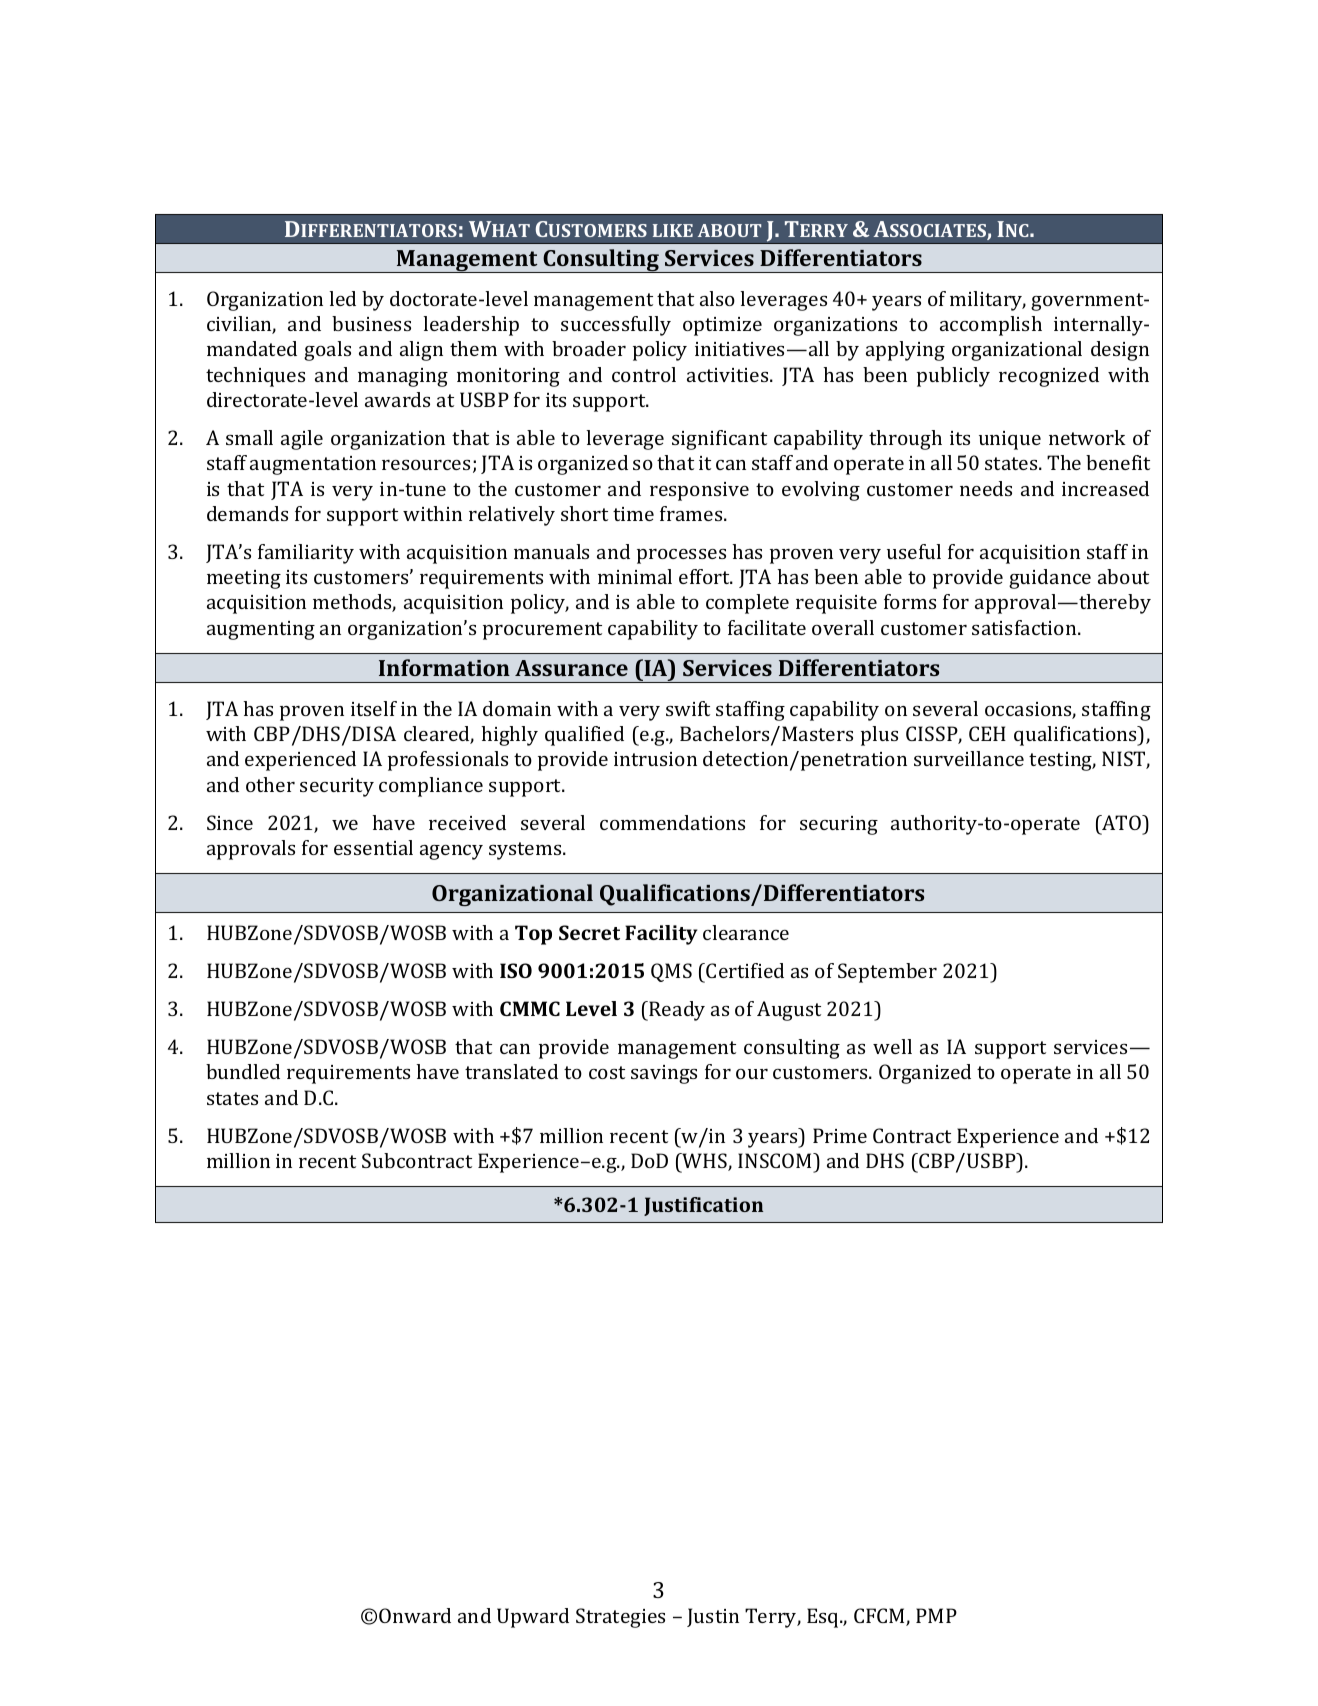 The height and width of the screenshot is (1706, 1318). What do you see at coordinates (664, 1074) in the screenshot?
I see `savings` at bounding box center [664, 1074].
